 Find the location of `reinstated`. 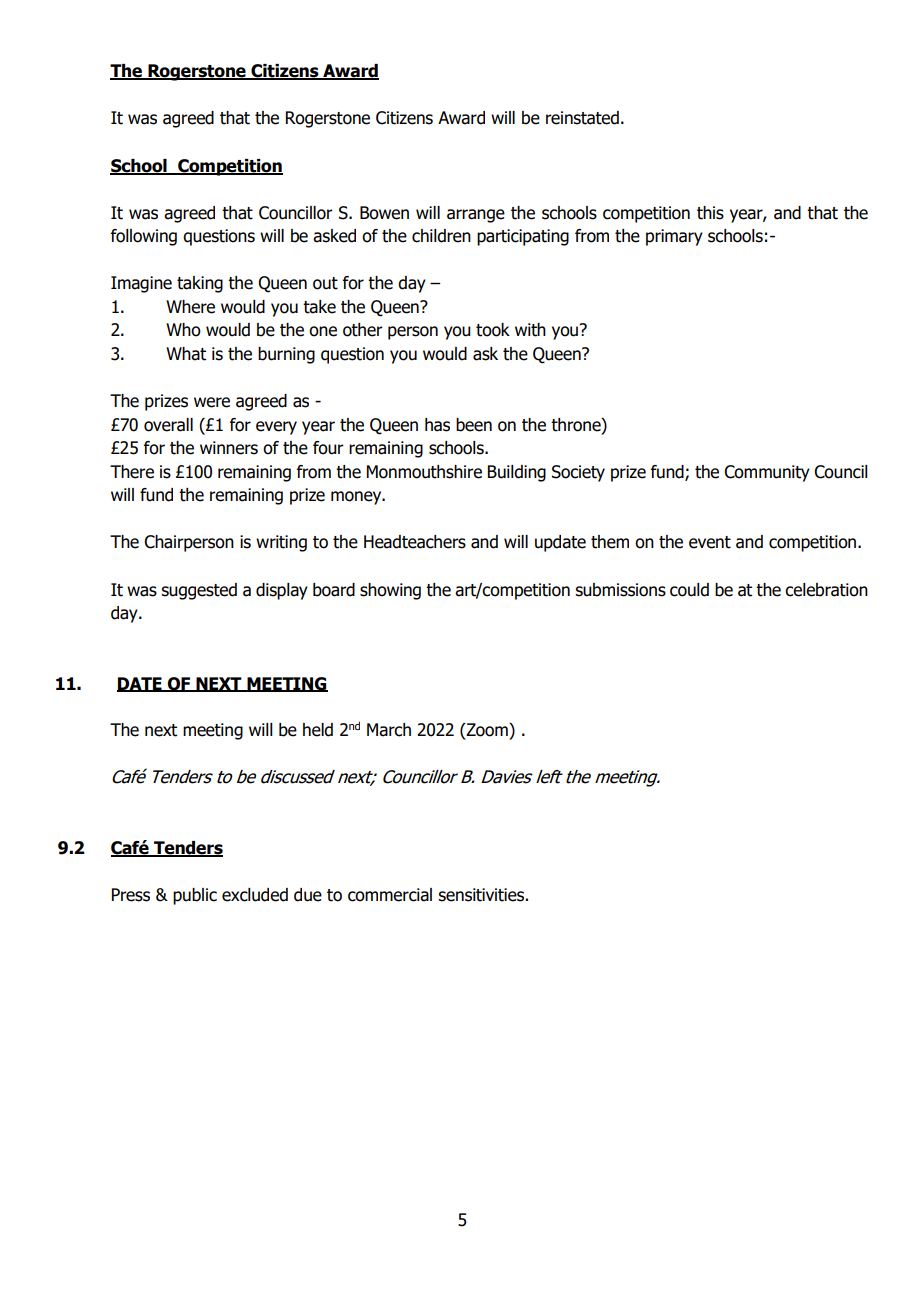

reinstated is located at coordinates (582, 118).
